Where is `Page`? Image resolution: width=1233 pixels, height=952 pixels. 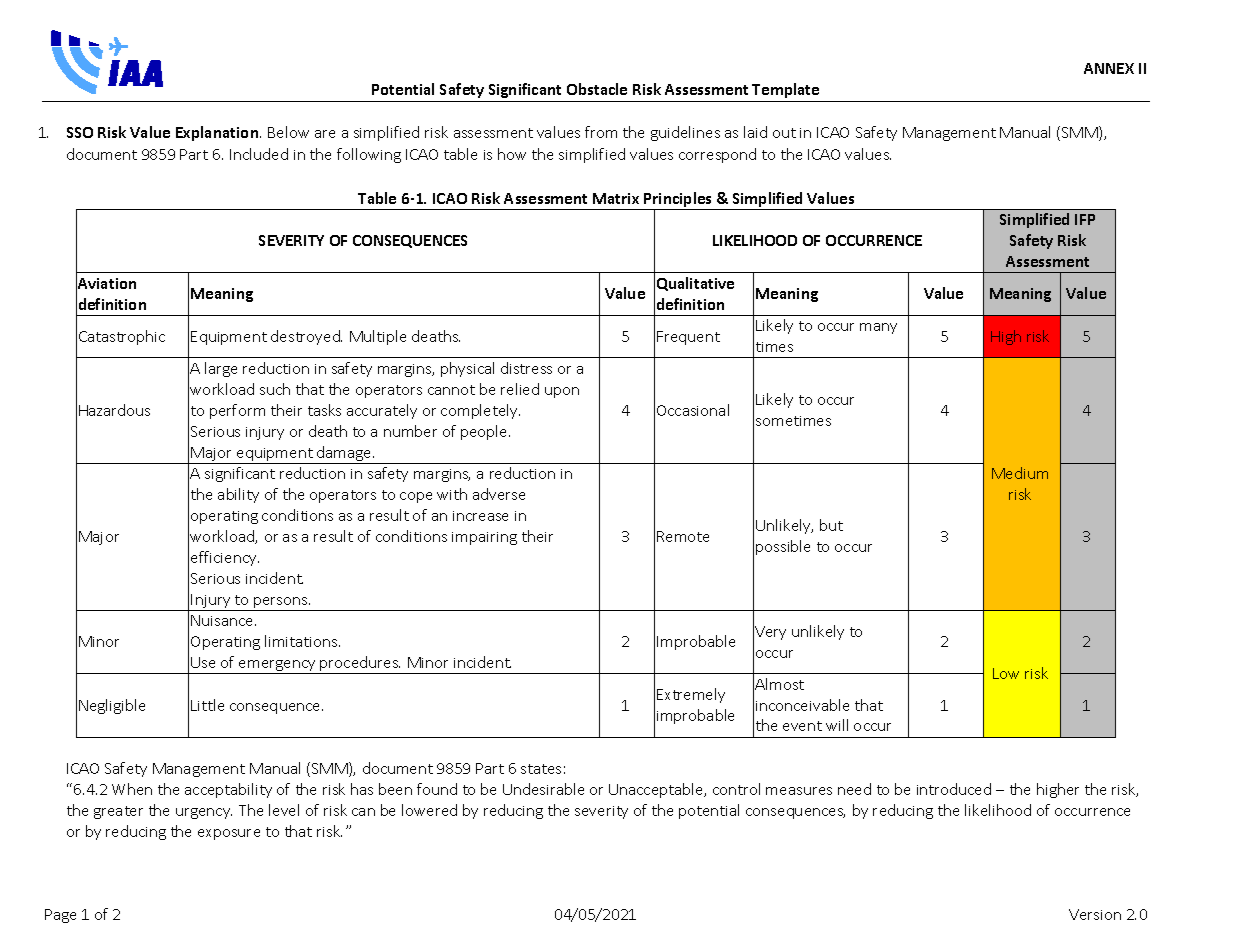 Page is located at coordinates (60, 916).
